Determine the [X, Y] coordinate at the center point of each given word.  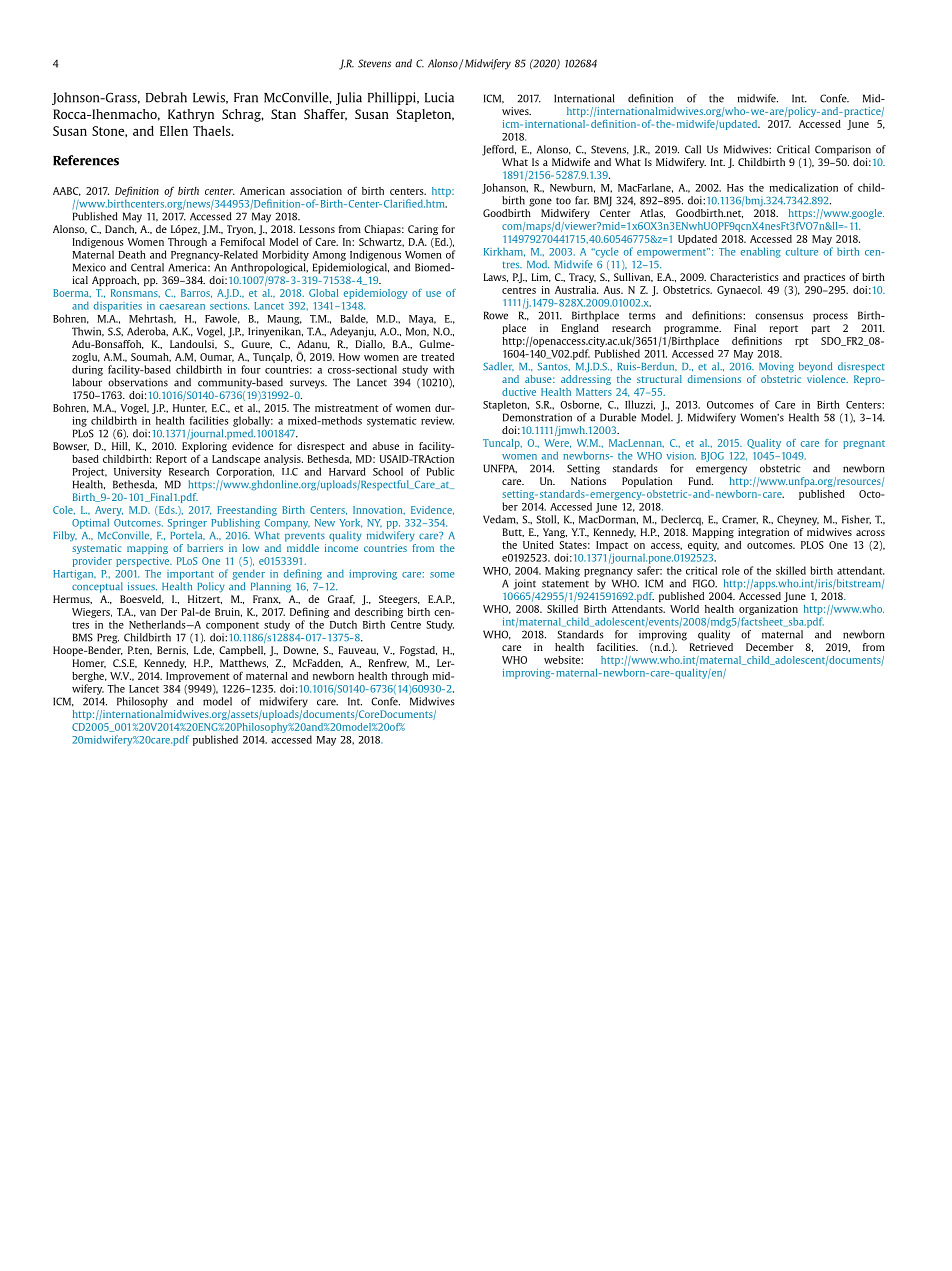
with [443, 369]
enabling [761, 252]
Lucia [439, 97]
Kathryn [191, 115]
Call [693, 149]
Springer [187, 524]
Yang [555, 533]
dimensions [714, 379]
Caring [423, 230]
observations [138, 382]
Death [132, 254]
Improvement [198, 677]
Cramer [740, 519]
